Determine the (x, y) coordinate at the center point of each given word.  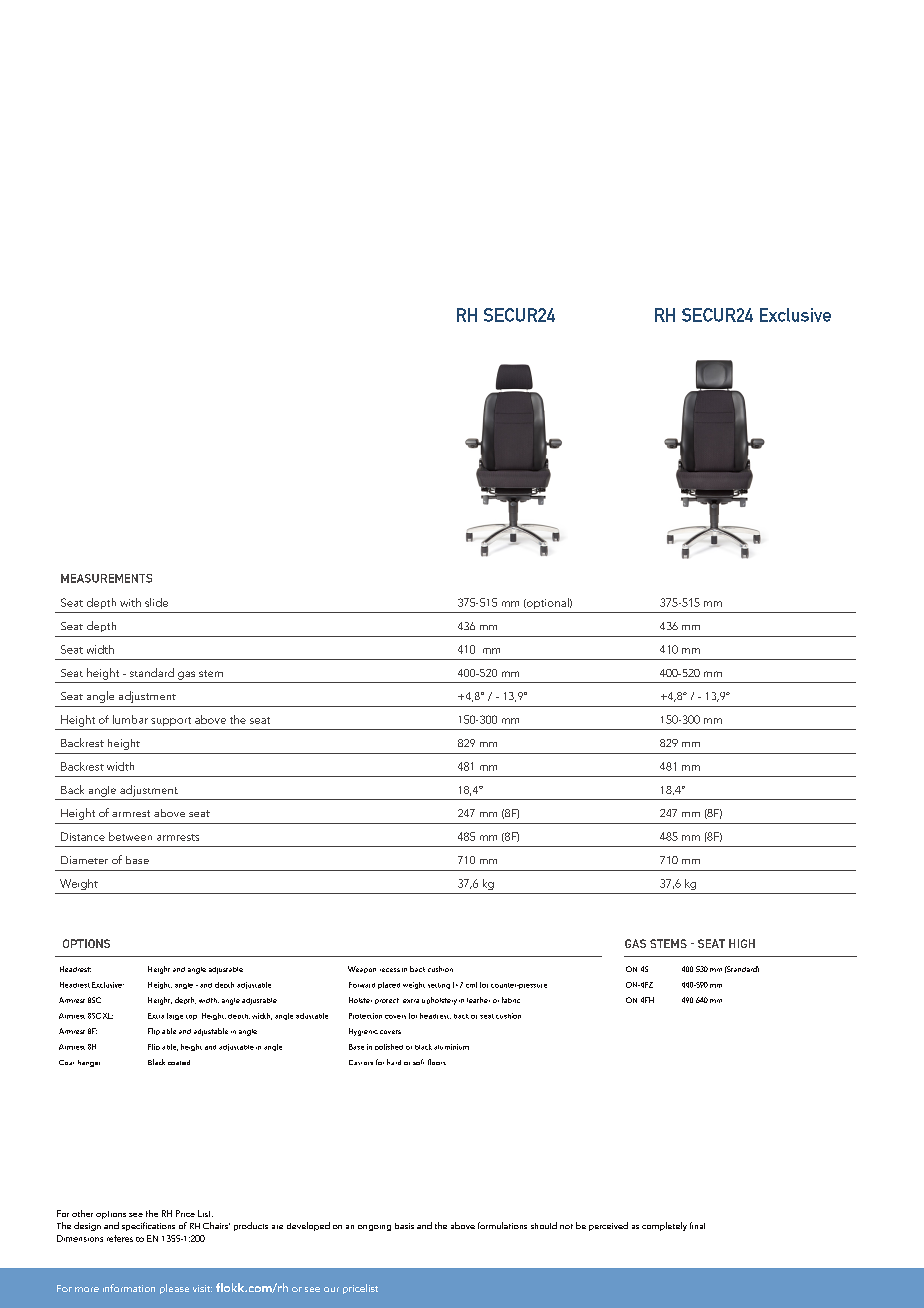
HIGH (742, 943)
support (171, 721)
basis (404, 1226)
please (174, 1289)
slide (156, 602)
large (175, 1016)
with (130, 602)
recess (390, 970)
